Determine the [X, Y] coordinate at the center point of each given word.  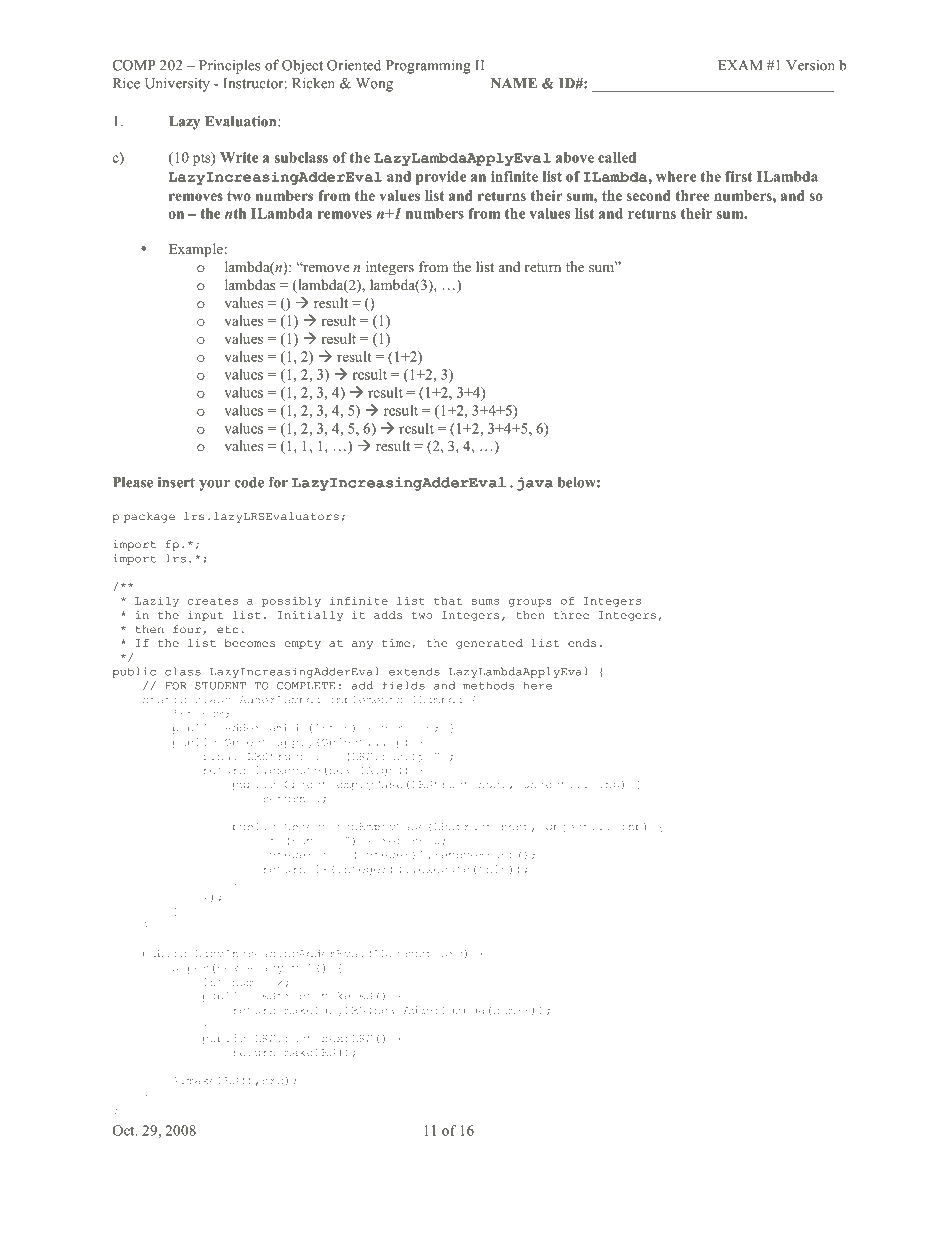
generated [489, 644]
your [214, 485]
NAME [514, 83]
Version [810, 65]
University [177, 84]
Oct [124, 1130]
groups [530, 603]
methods [488, 685]
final [220, 756]
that [448, 601]
